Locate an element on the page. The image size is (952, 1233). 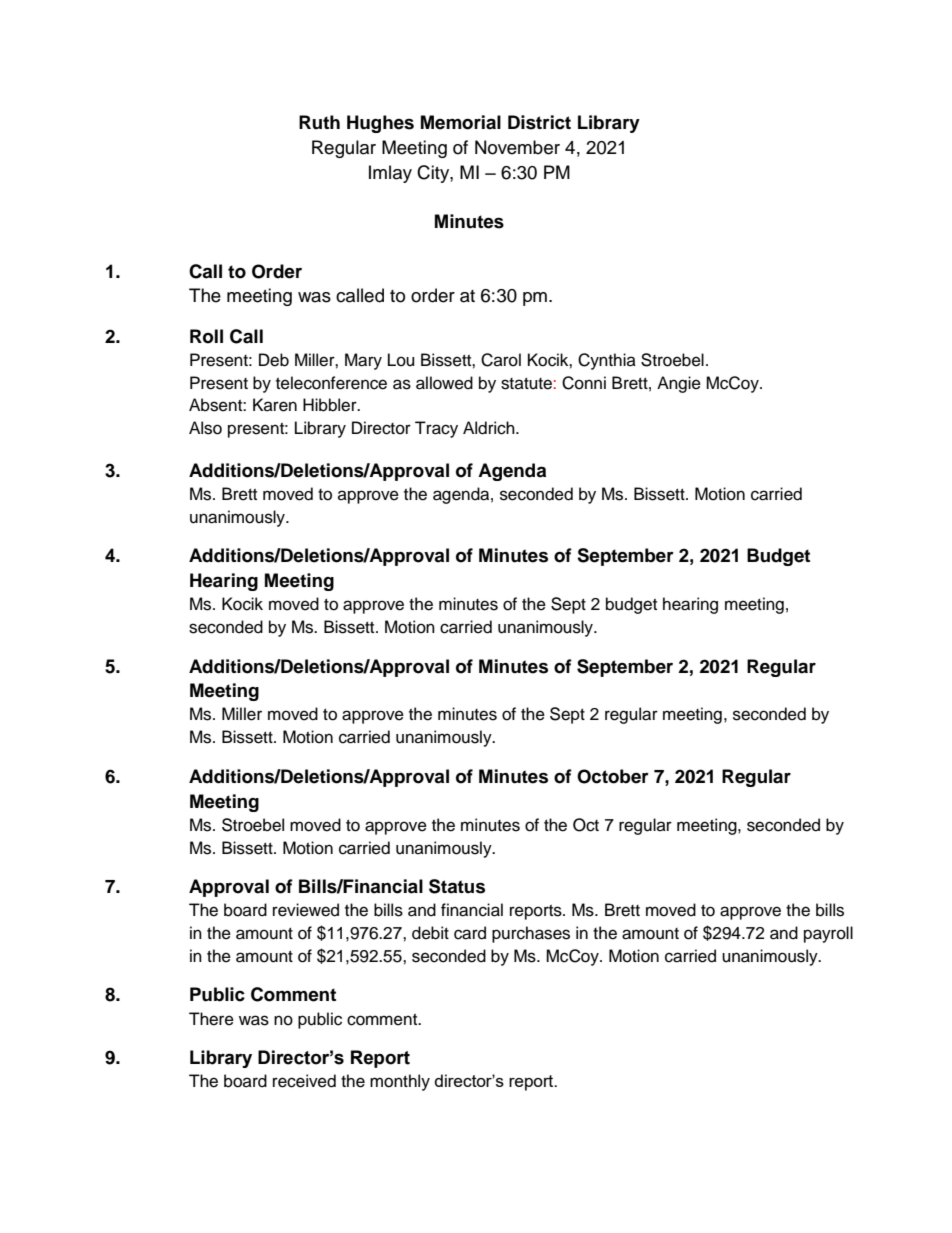
Karen is located at coordinates (275, 405).
